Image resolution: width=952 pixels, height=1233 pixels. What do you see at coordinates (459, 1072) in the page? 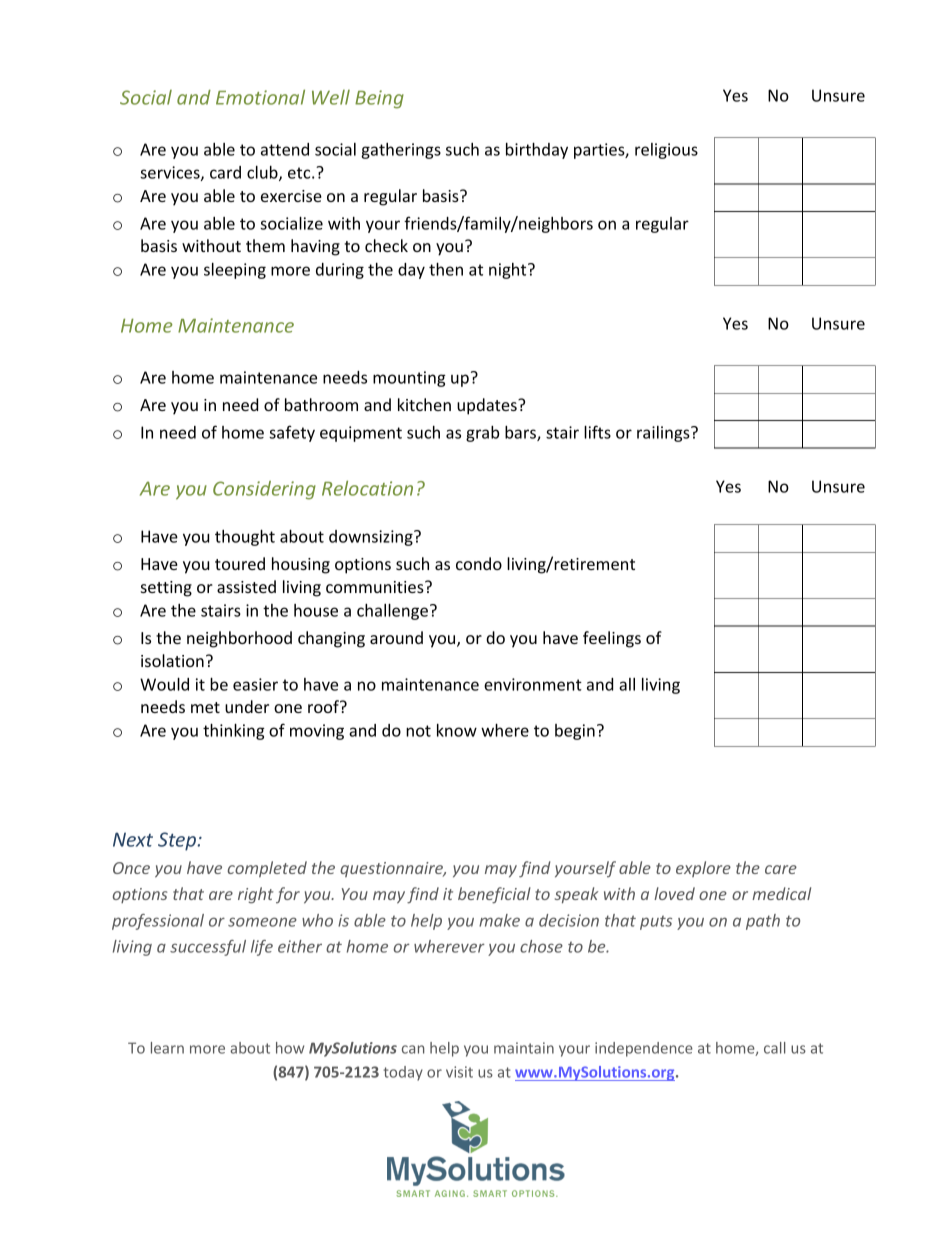
I see `visit` at bounding box center [459, 1072].
